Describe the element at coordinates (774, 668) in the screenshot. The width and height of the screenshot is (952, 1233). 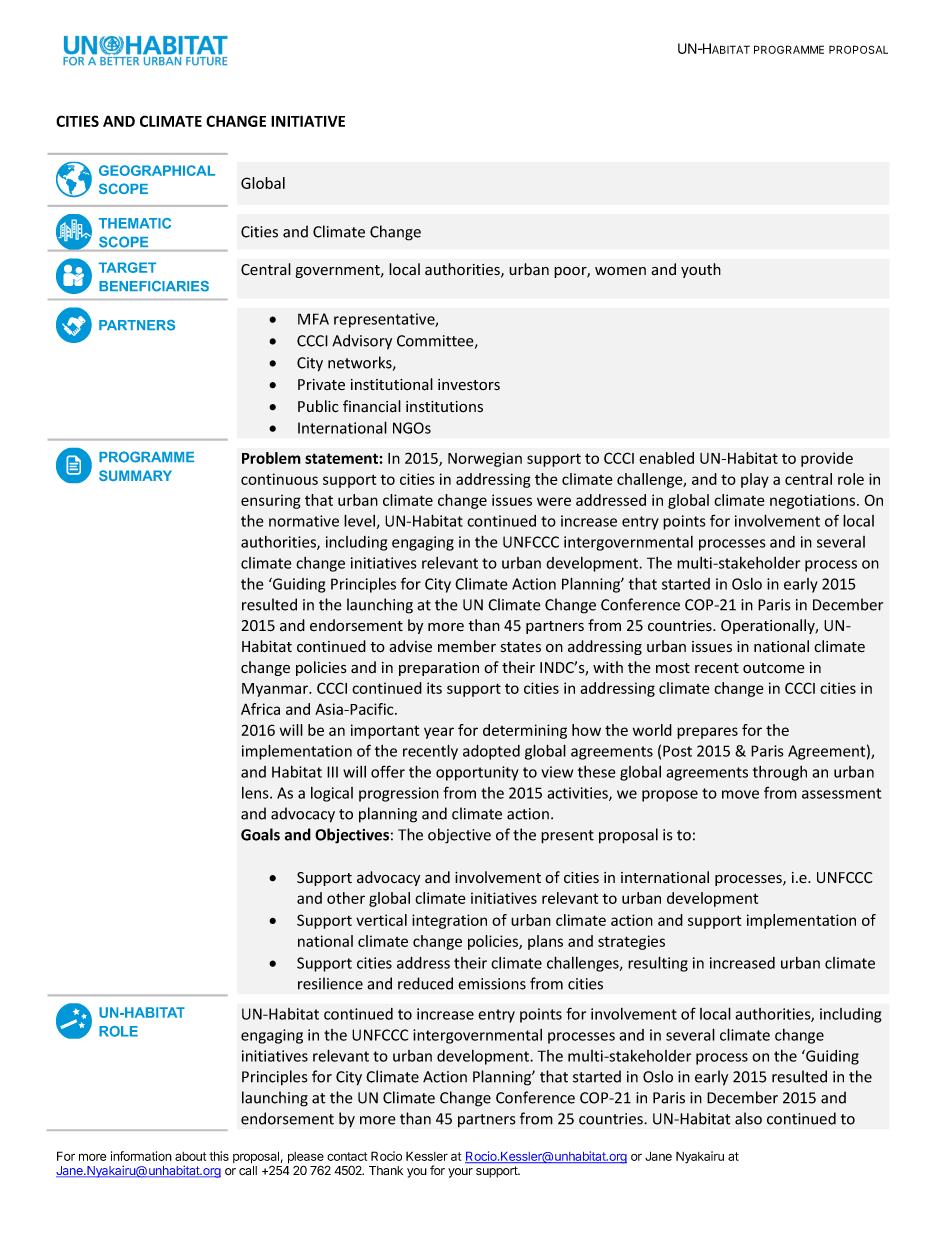
I see `outcome` at that location.
